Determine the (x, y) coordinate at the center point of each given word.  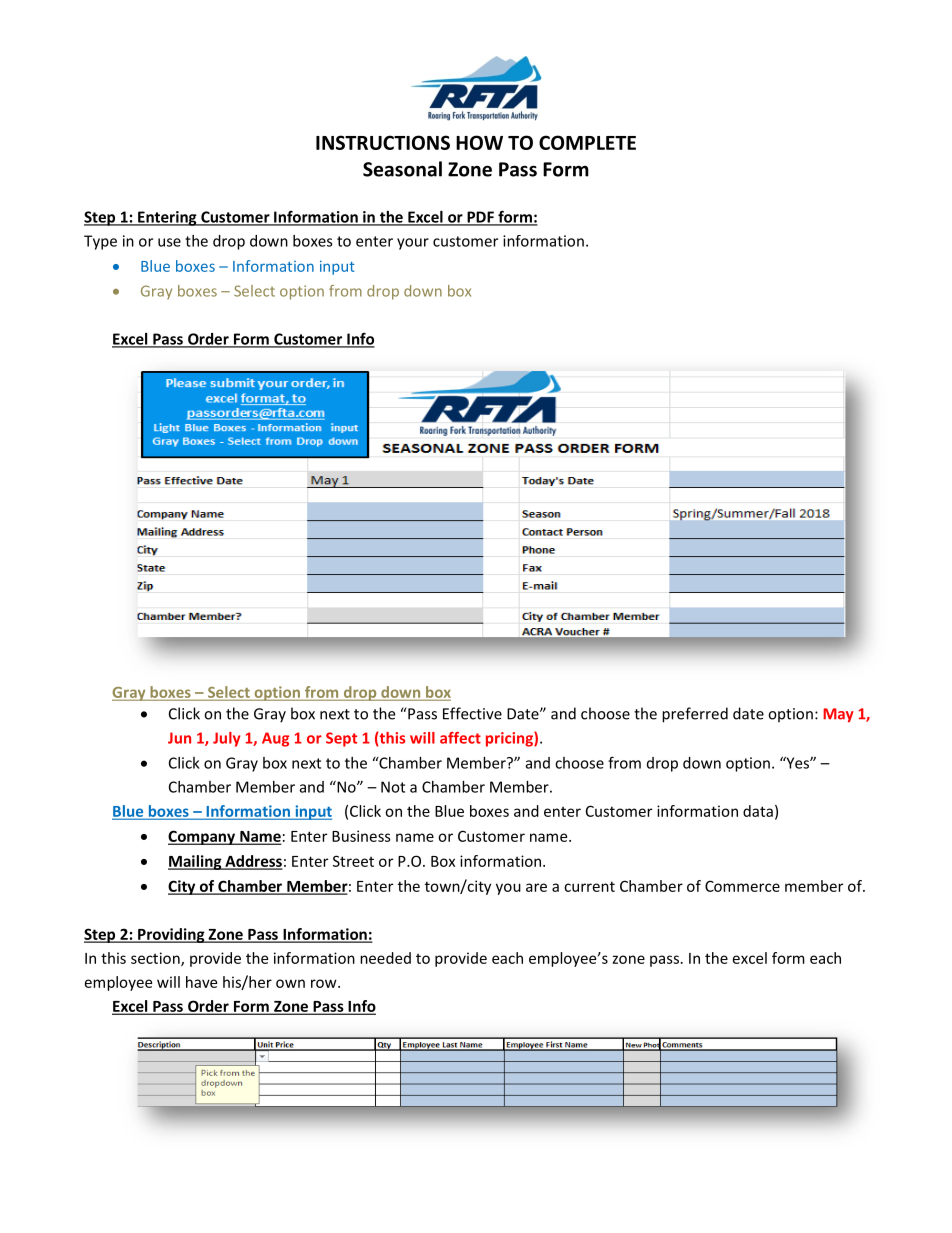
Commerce (742, 886)
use (169, 242)
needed (385, 958)
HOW (479, 142)
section (156, 959)
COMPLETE (587, 142)
